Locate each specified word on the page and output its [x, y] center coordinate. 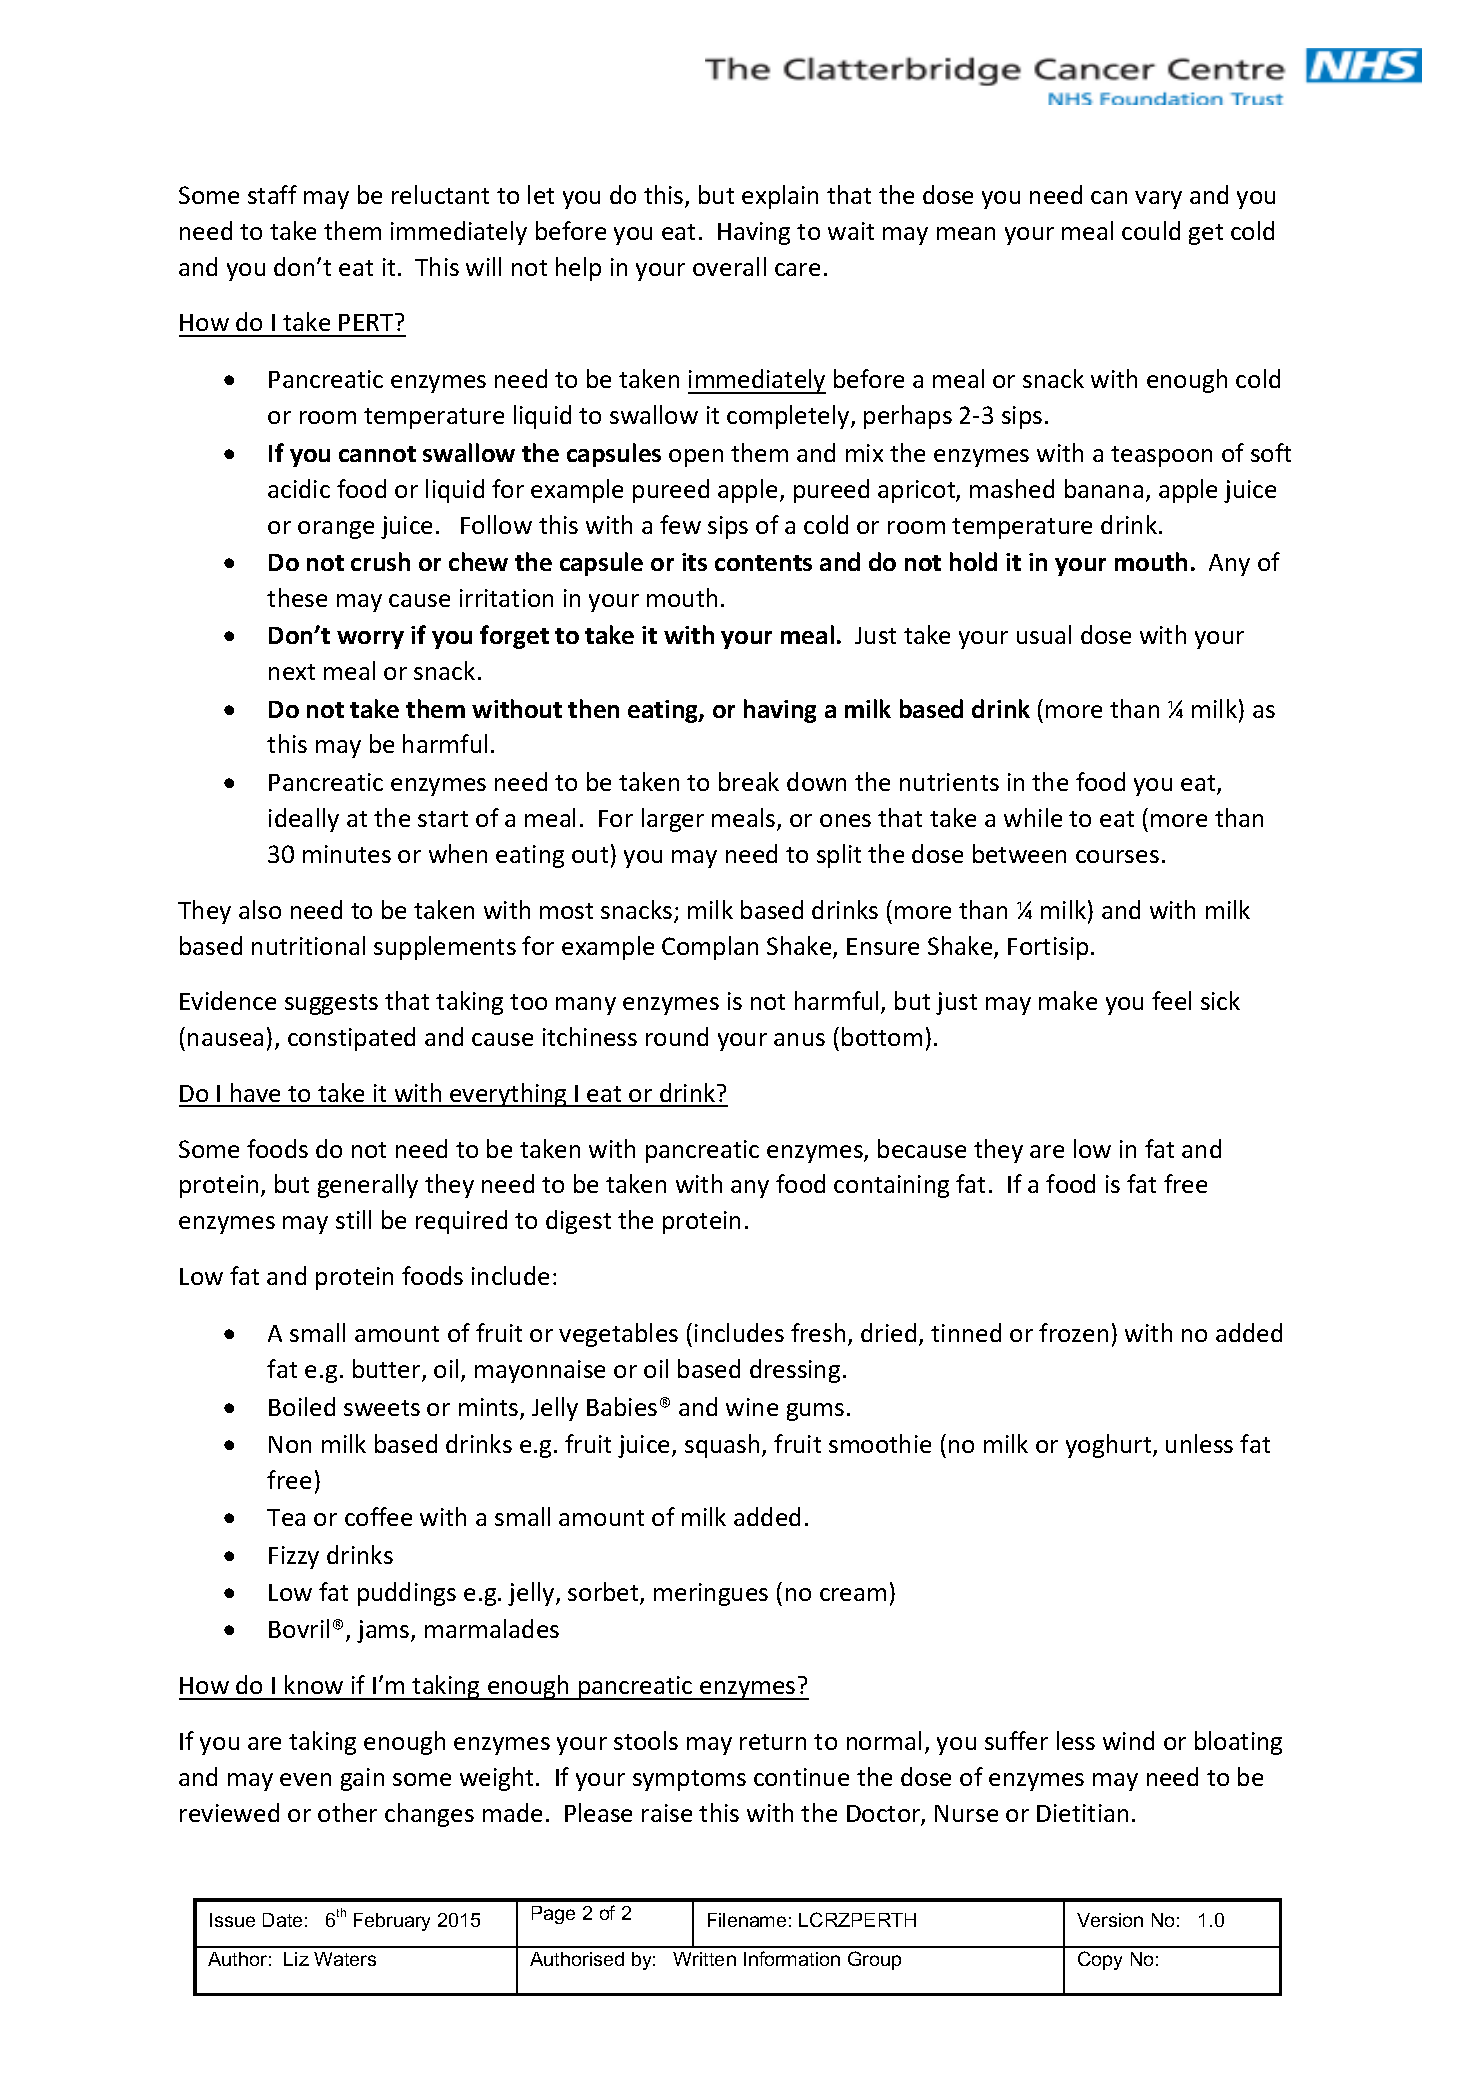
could [1151, 230]
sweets [382, 1408]
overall [729, 266]
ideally [304, 820]
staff [272, 194]
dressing [795, 1371]
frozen [1073, 1332]
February [392, 1922]
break [749, 781]
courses [1117, 856]
